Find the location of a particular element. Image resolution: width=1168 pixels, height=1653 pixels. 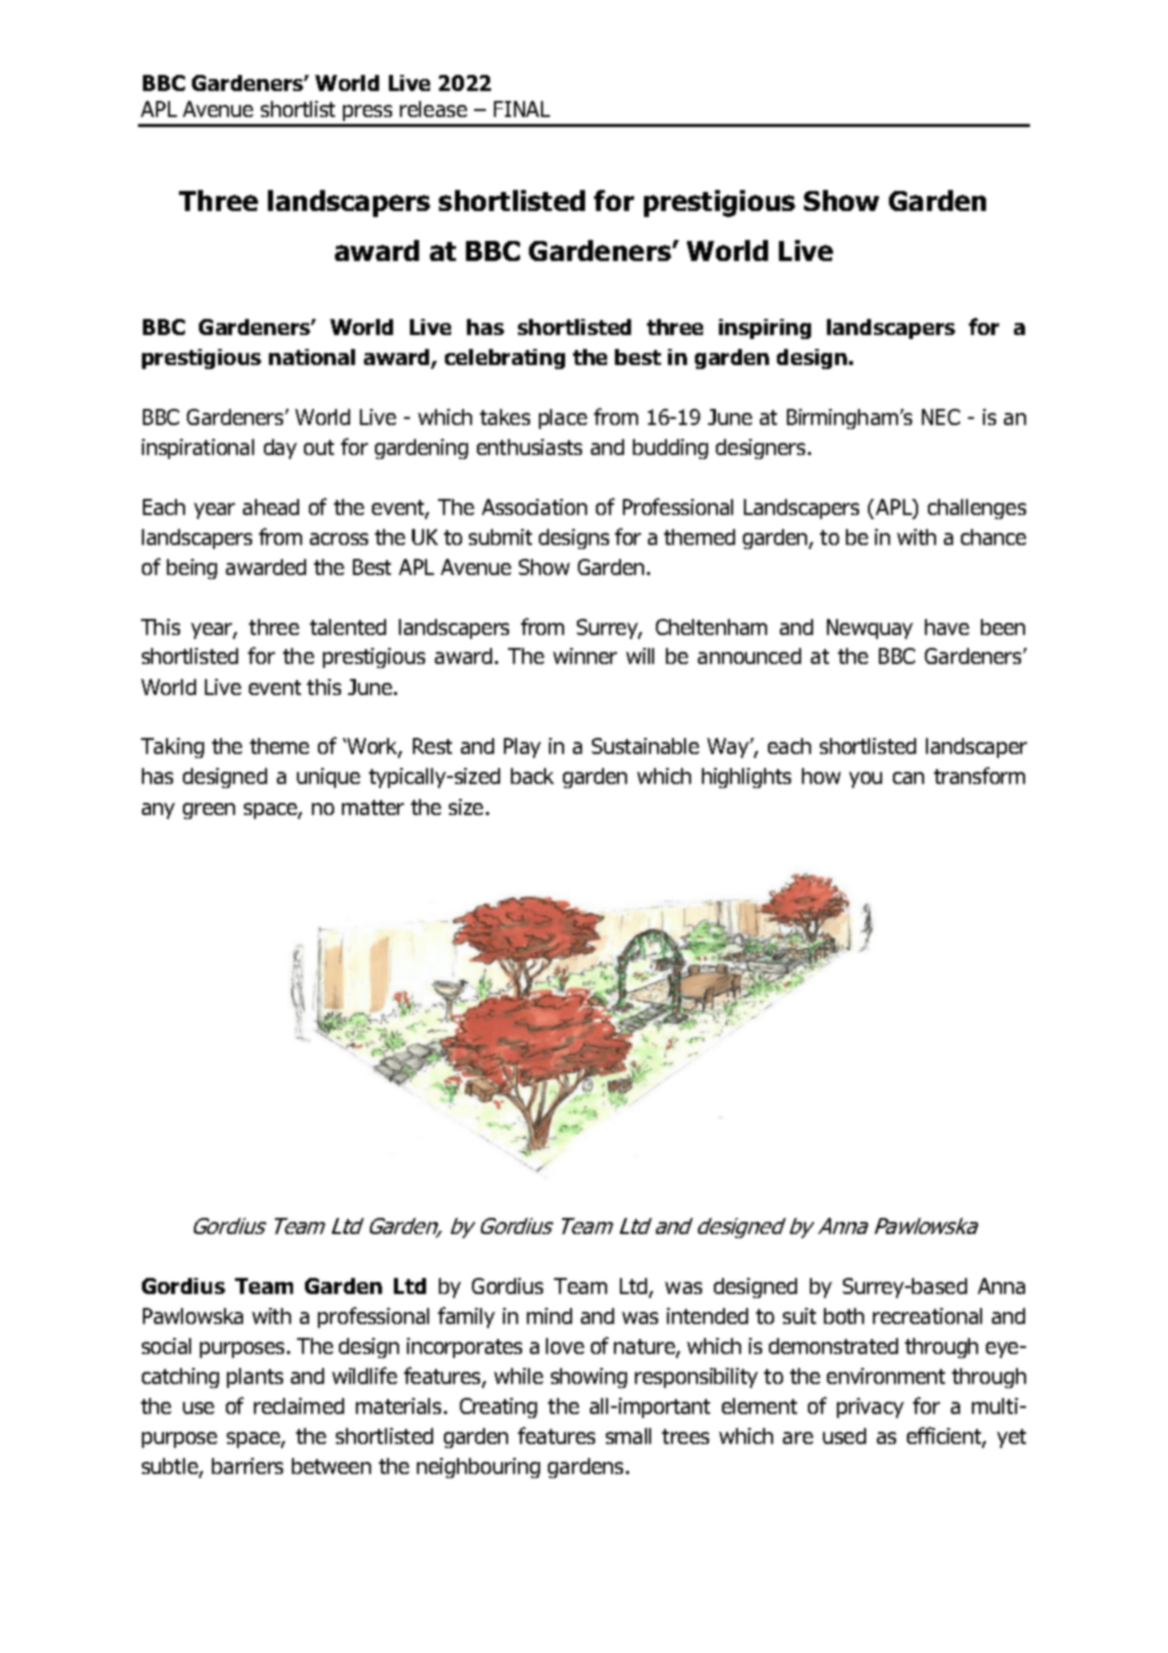

NEC is located at coordinates (941, 417).
